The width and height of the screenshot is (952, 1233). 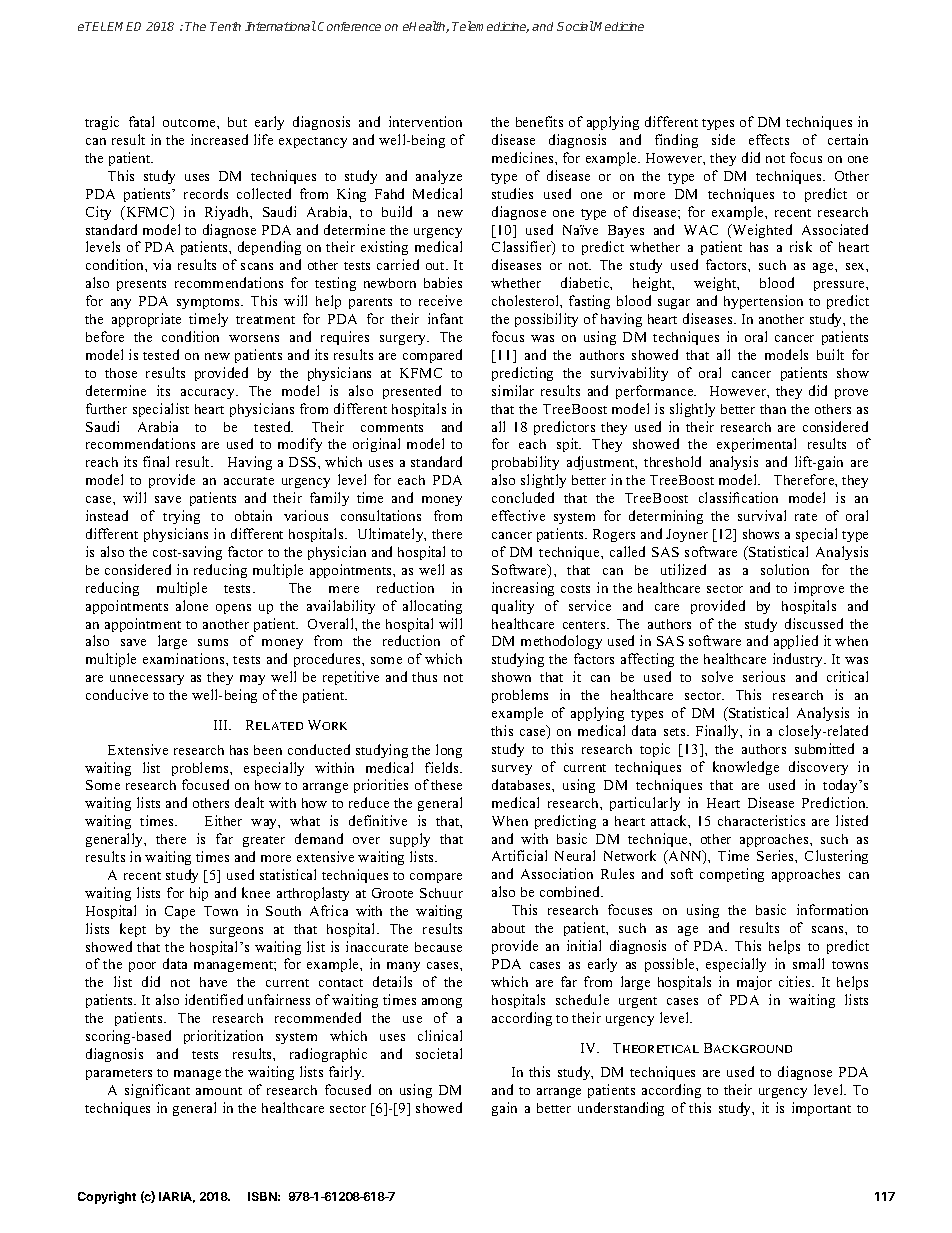 What do you see at coordinates (446, 785) in the screenshot?
I see `these` at bounding box center [446, 785].
